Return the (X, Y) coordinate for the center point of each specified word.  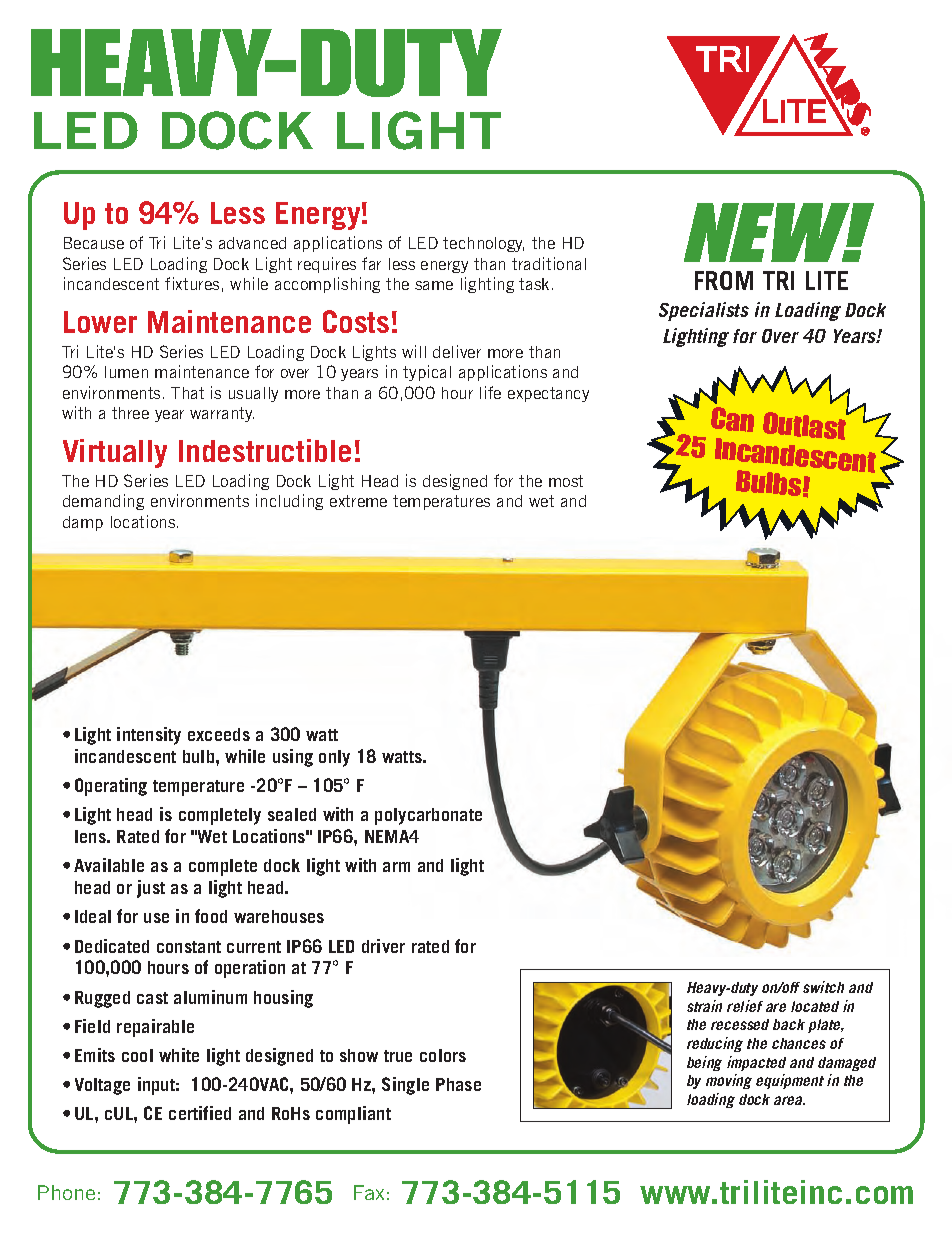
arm (396, 867)
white (179, 1055)
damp (83, 523)
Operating (111, 787)
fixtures (192, 283)
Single (405, 1086)
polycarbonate (428, 816)
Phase (458, 1084)
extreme (358, 501)
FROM (724, 280)
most (566, 481)
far (371, 263)
